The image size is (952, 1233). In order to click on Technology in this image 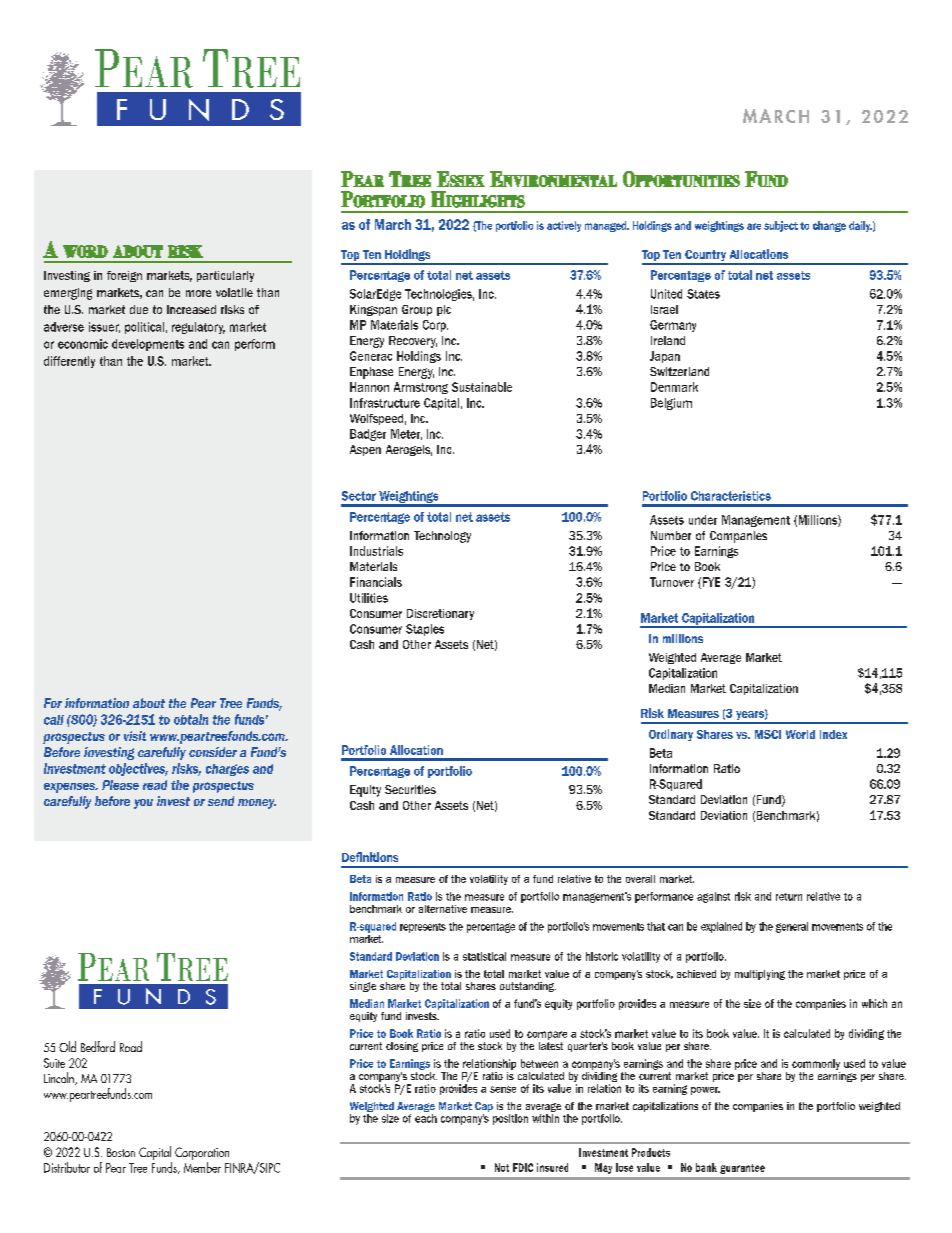, I will do `click(442, 537)`.
